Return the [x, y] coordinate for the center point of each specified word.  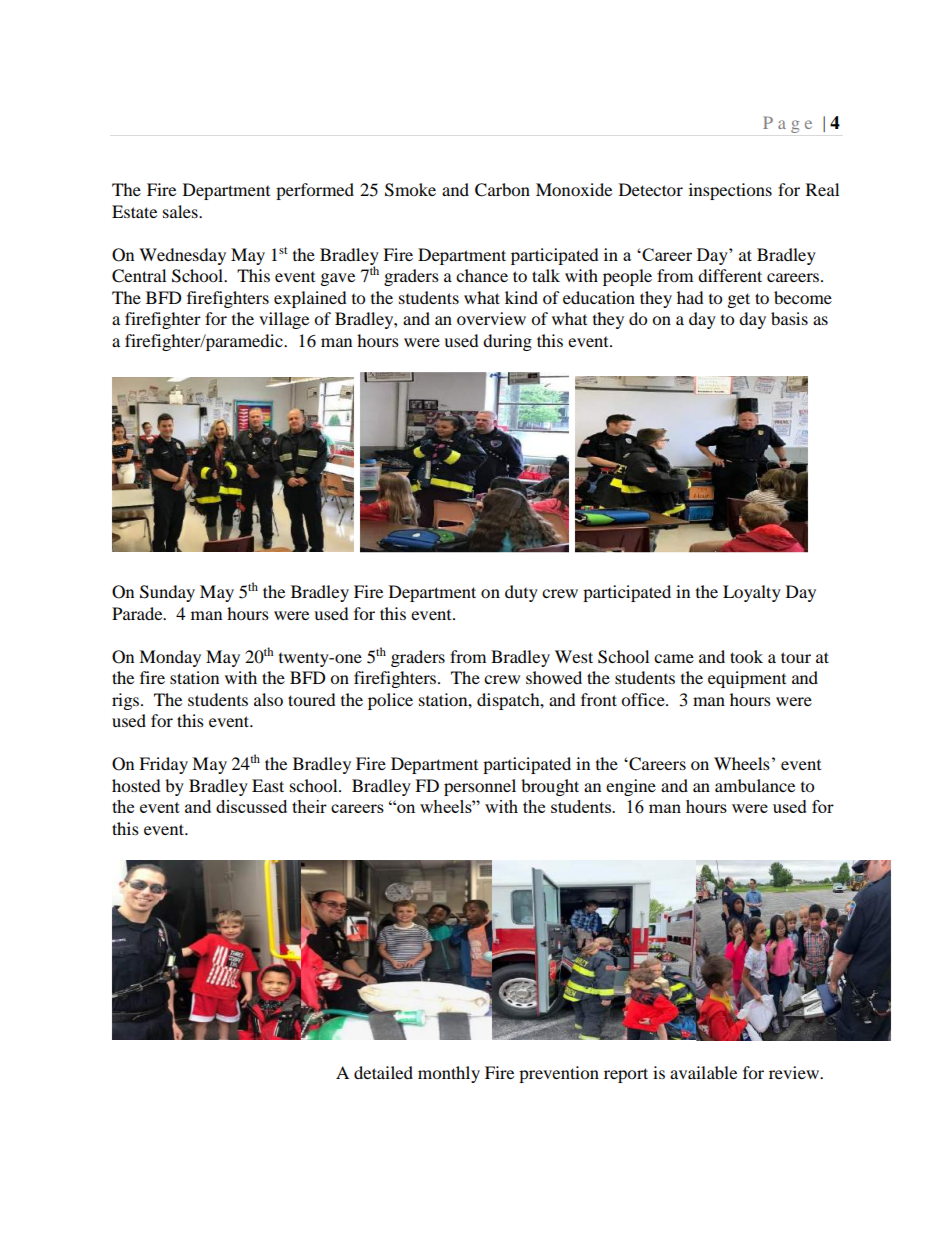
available [703, 1072]
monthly [449, 1074]
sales [181, 211]
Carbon [502, 190]
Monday [170, 658]
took [746, 656]
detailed [383, 1072]
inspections [730, 191]
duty [521, 593]
